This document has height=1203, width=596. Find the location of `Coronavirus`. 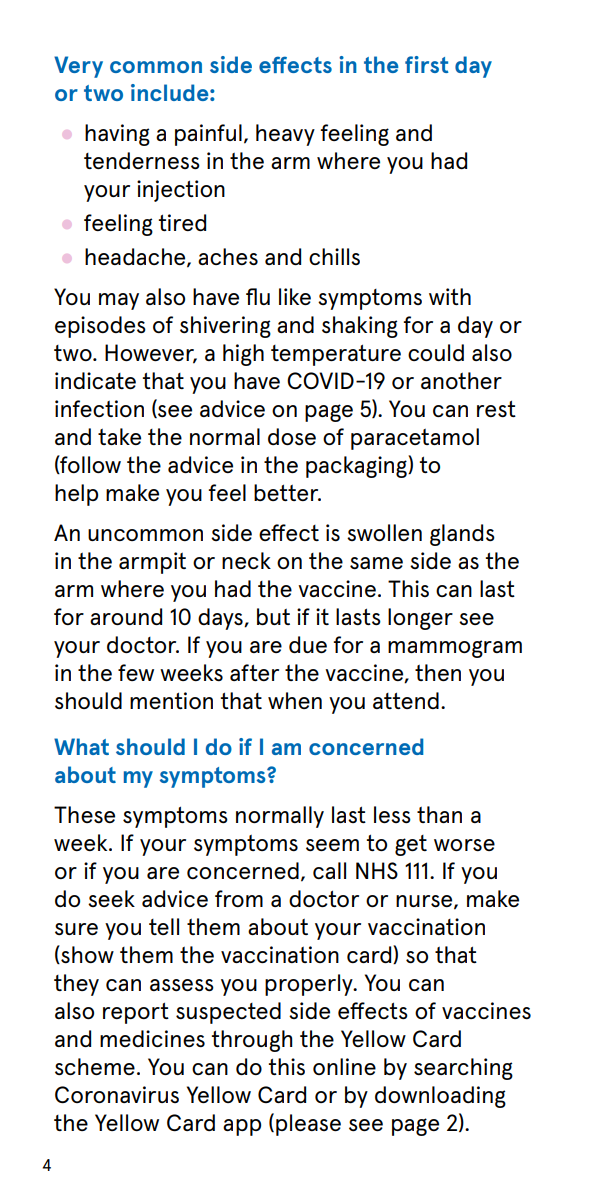

Coronavirus is located at coordinates (117, 1094).
